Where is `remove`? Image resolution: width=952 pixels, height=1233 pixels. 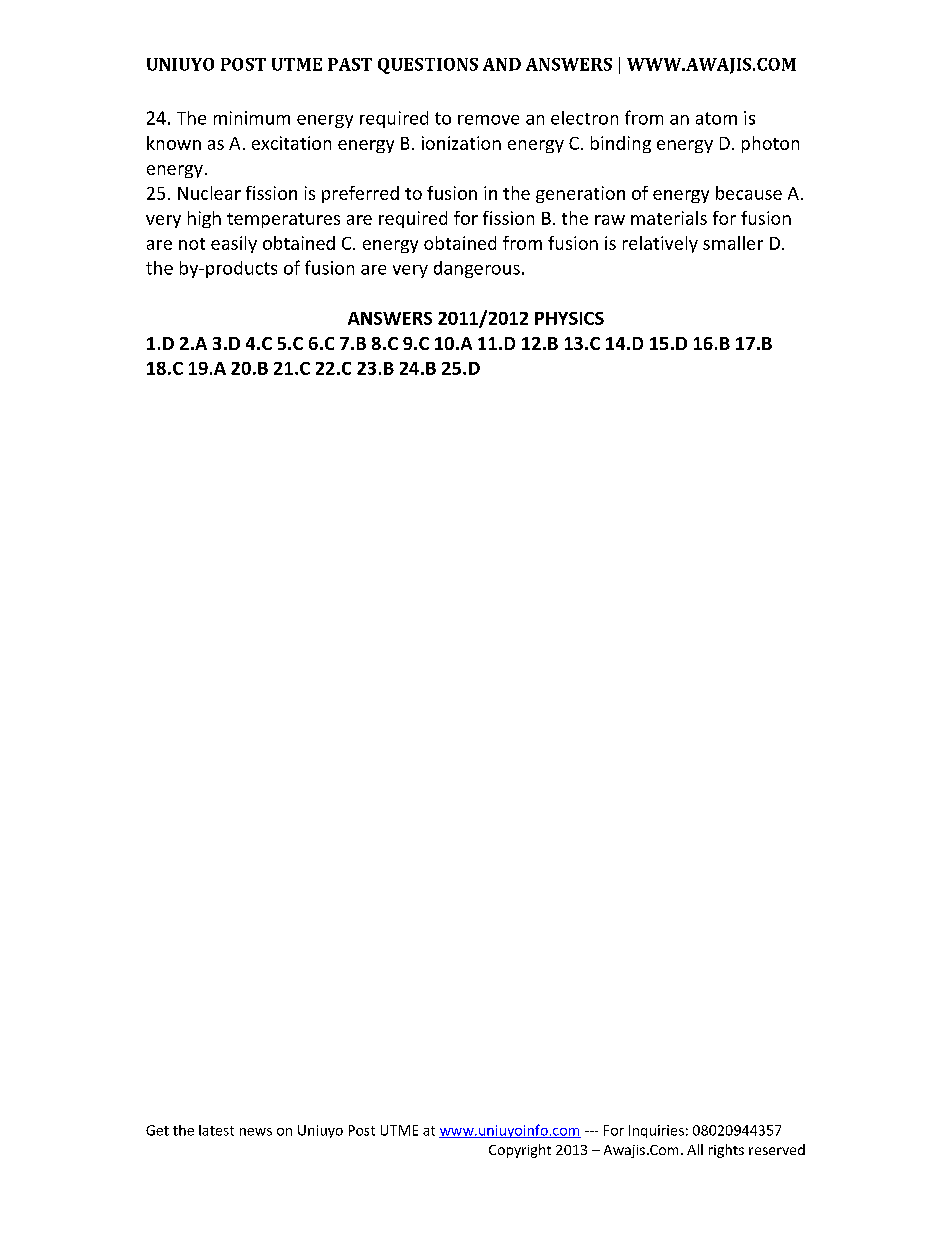
remove is located at coordinates (488, 120).
